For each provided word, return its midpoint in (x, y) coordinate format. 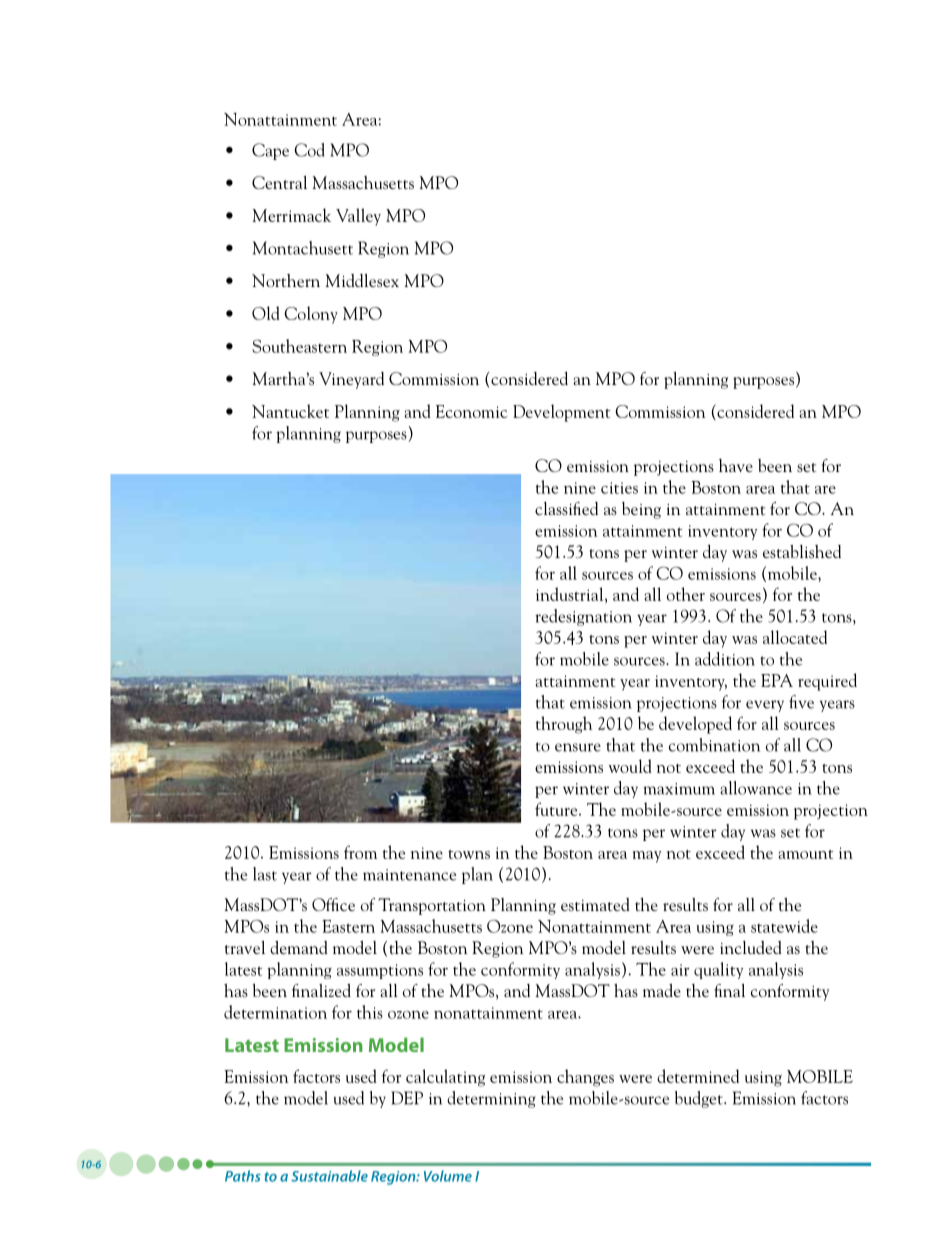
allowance (756, 788)
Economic (472, 411)
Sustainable (329, 1176)
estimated (595, 904)
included (751, 947)
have (736, 465)
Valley (358, 217)
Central (279, 182)
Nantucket (290, 411)
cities (619, 488)
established (802, 551)
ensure (578, 747)
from (360, 852)
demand (299, 947)
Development (561, 413)
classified (566, 508)
